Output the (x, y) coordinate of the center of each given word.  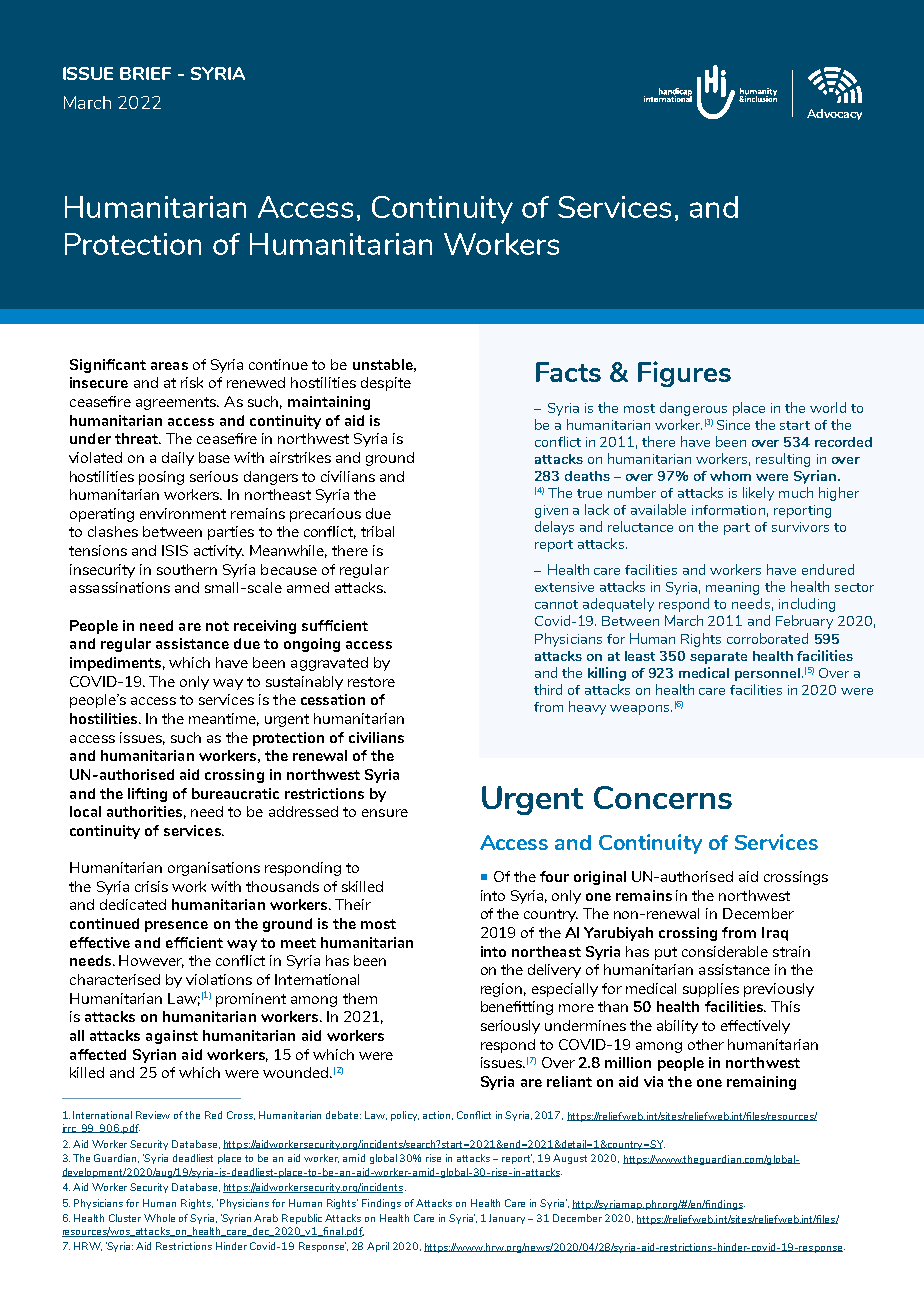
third (548, 689)
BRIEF (145, 73)
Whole (159, 1218)
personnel (767, 674)
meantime (224, 719)
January (509, 1219)
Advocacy (834, 114)
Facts (568, 372)
